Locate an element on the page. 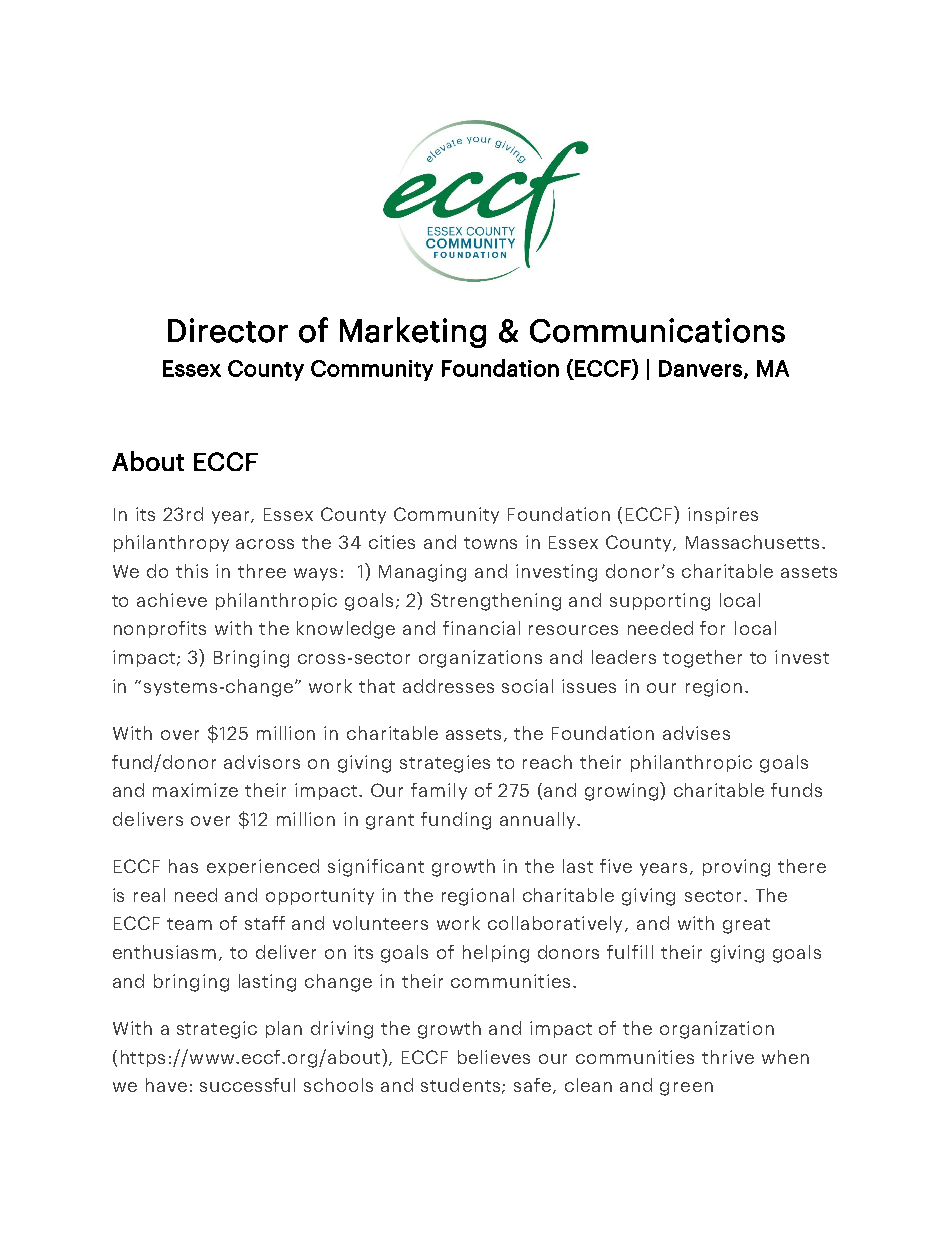  believes is located at coordinates (494, 1057).
